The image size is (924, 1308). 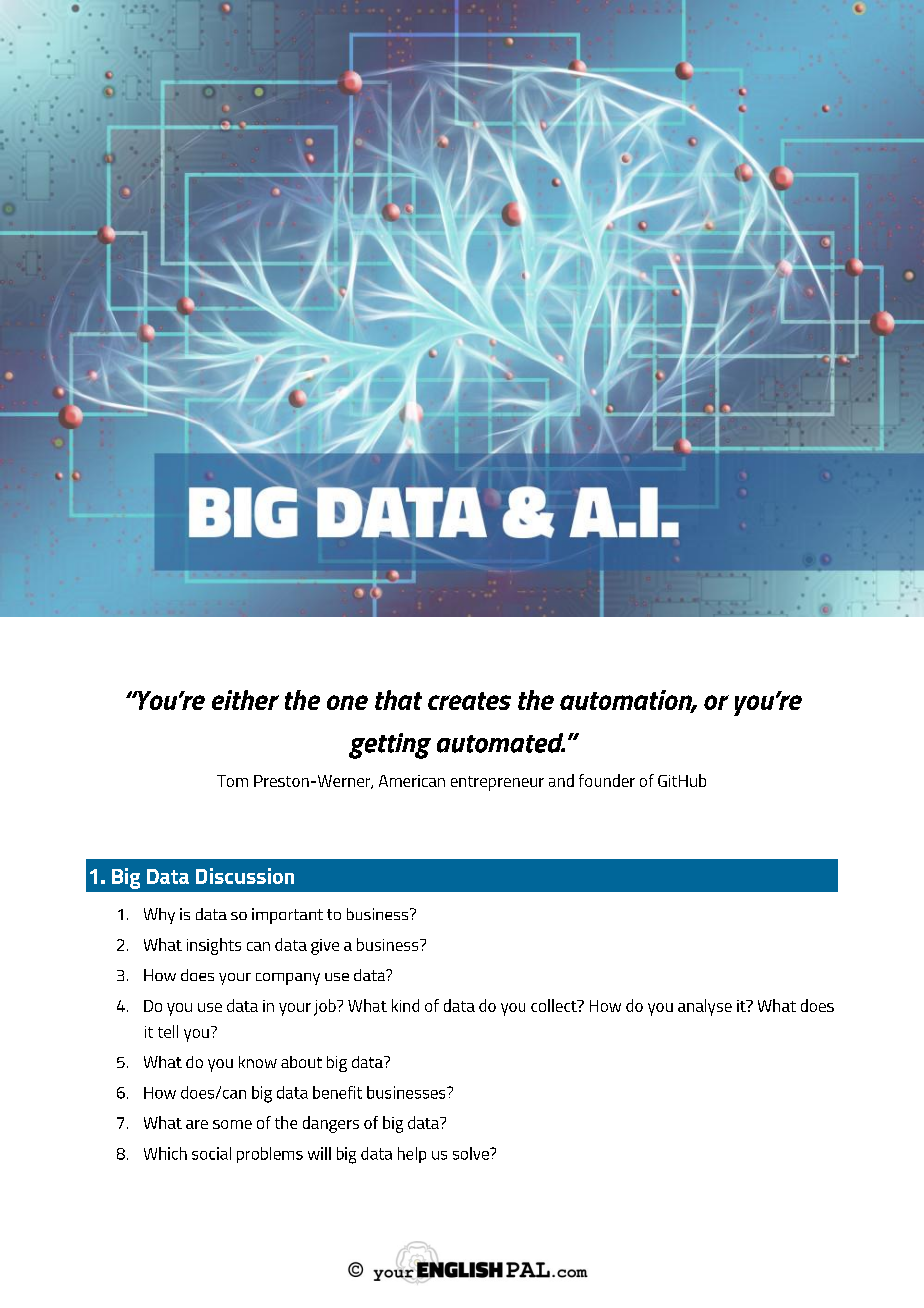 What do you see at coordinates (501, 743) in the screenshot?
I see `automated` at bounding box center [501, 743].
